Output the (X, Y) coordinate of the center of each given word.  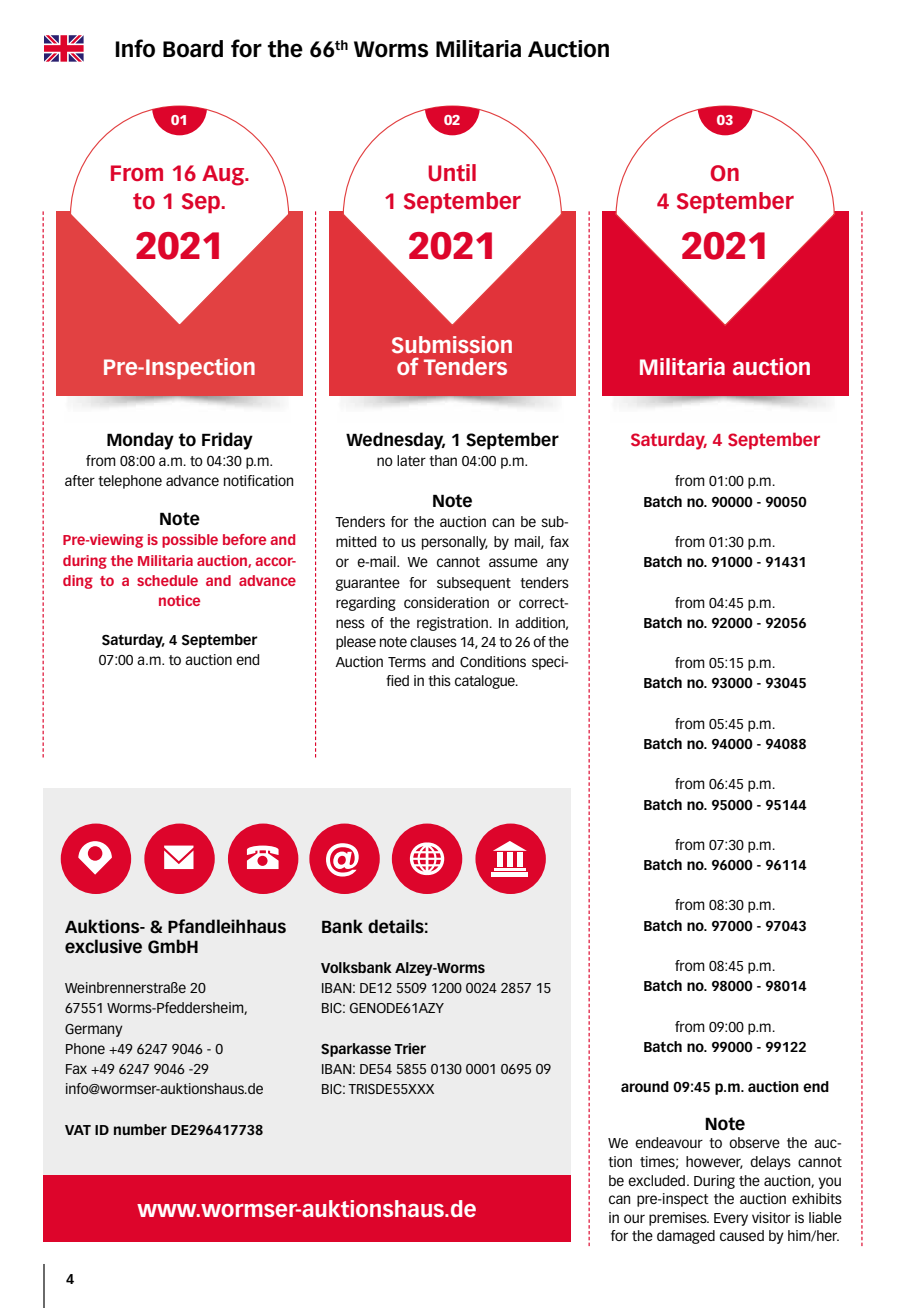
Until (452, 173)
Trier (410, 1048)
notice (179, 600)
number (140, 1129)
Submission (452, 345)
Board (193, 49)
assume (513, 562)
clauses (433, 641)
